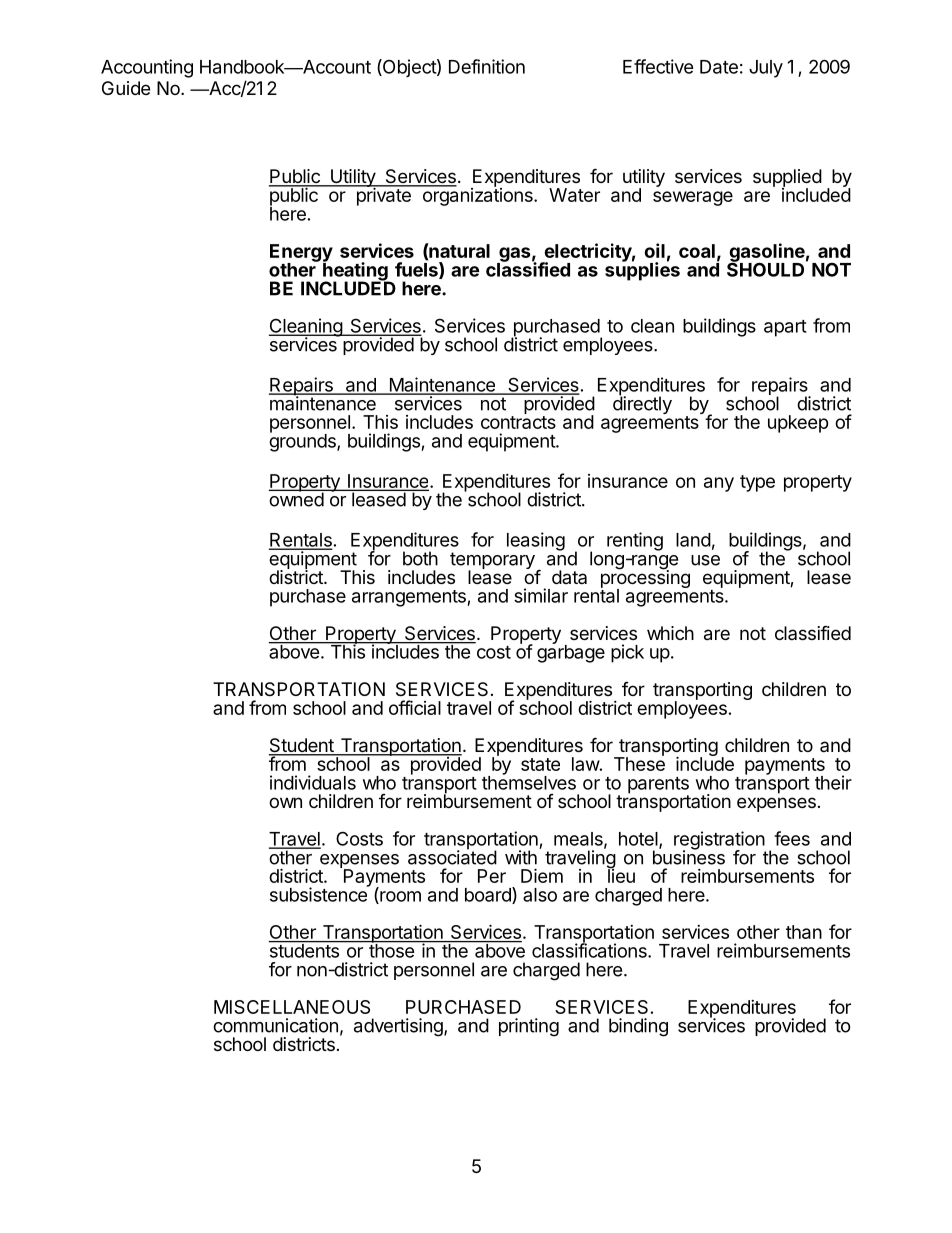  What do you see at coordinates (766, 69) in the image?
I see `July` at bounding box center [766, 69].
